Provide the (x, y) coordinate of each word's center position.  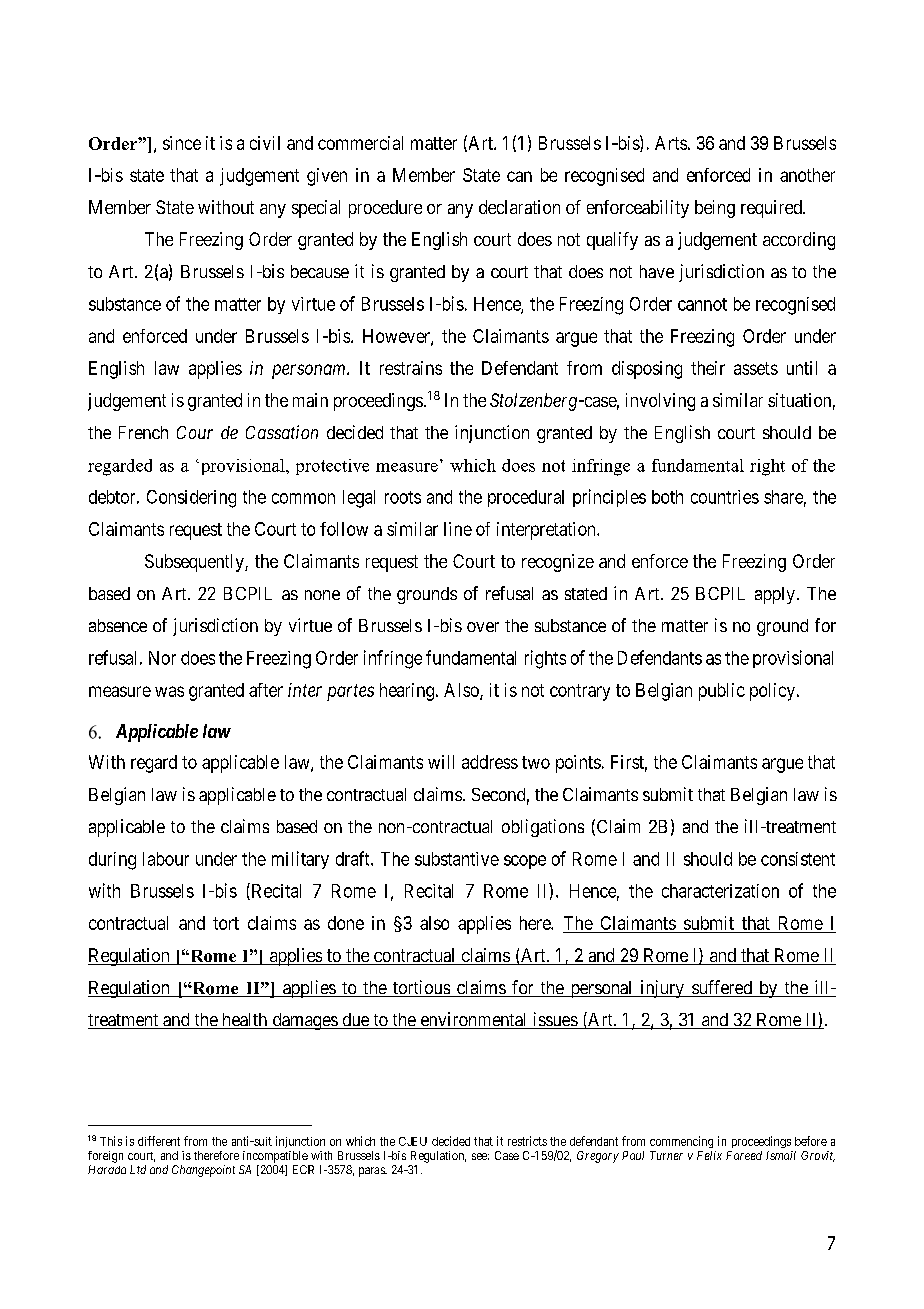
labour (166, 859)
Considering (191, 499)
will (441, 762)
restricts (527, 1141)
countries (725, 497)
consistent (798, 859)
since (182, 143)
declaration (519, 207)
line (458, 529)
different (159, 1141)
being (715, 209)
